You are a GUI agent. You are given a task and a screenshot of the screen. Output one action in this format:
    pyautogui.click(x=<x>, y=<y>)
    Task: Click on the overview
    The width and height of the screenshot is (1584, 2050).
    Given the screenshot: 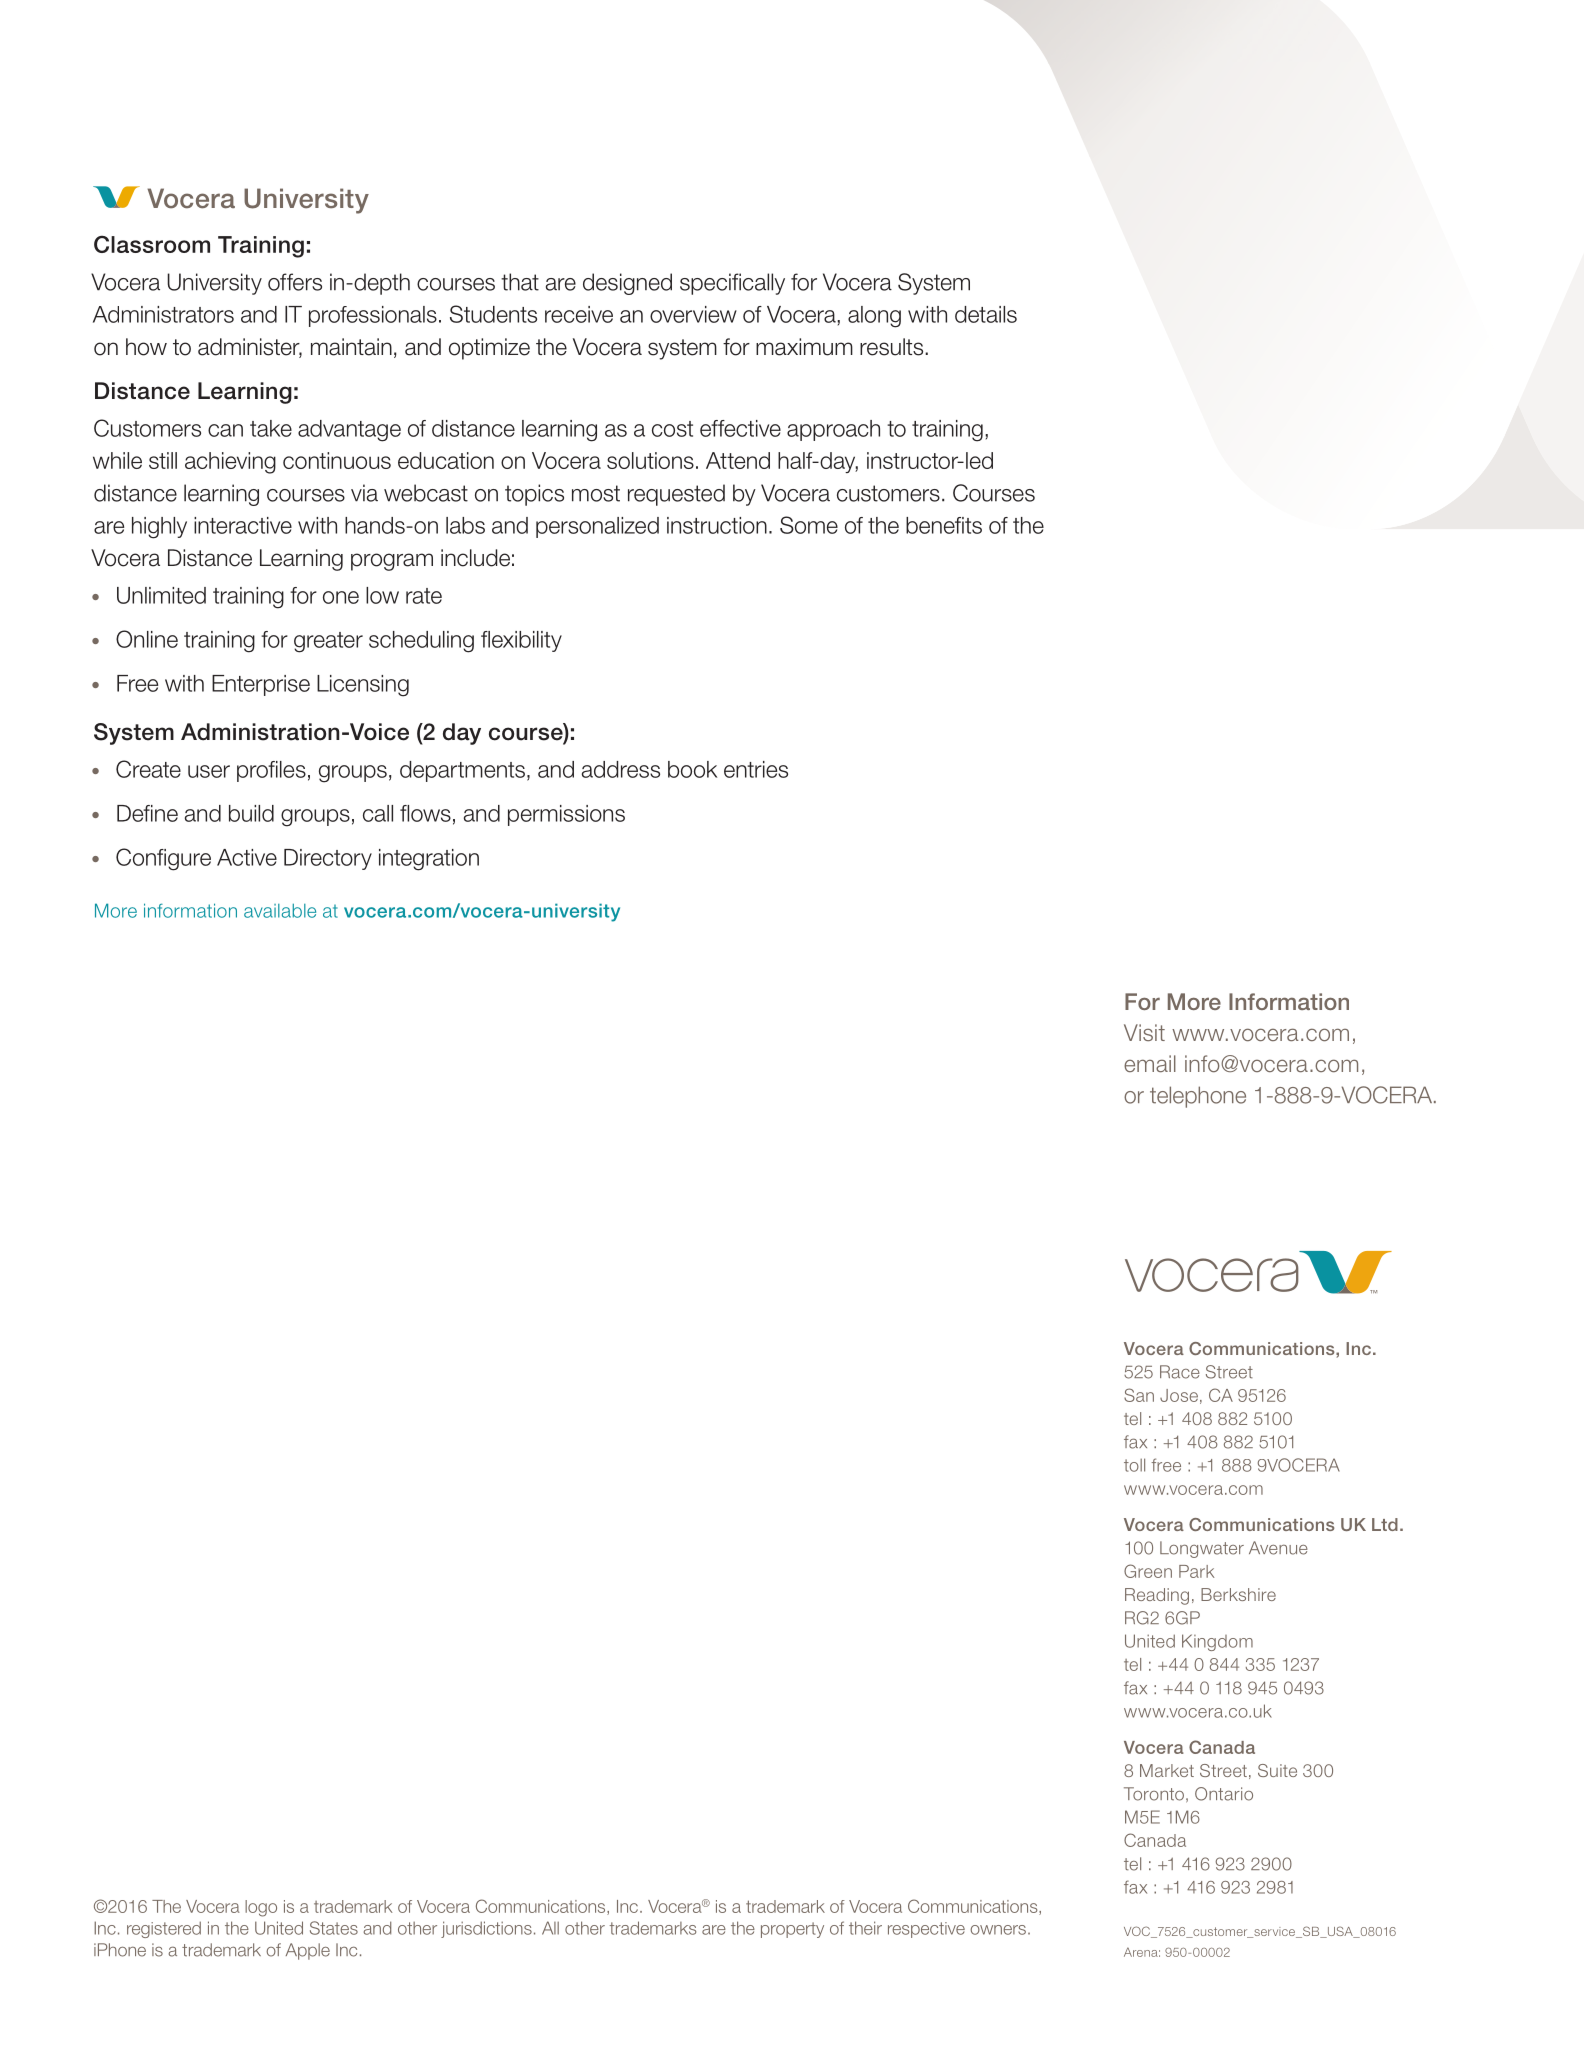 What is the action you would take?
    pyautogui.click(x=693, y=314)
